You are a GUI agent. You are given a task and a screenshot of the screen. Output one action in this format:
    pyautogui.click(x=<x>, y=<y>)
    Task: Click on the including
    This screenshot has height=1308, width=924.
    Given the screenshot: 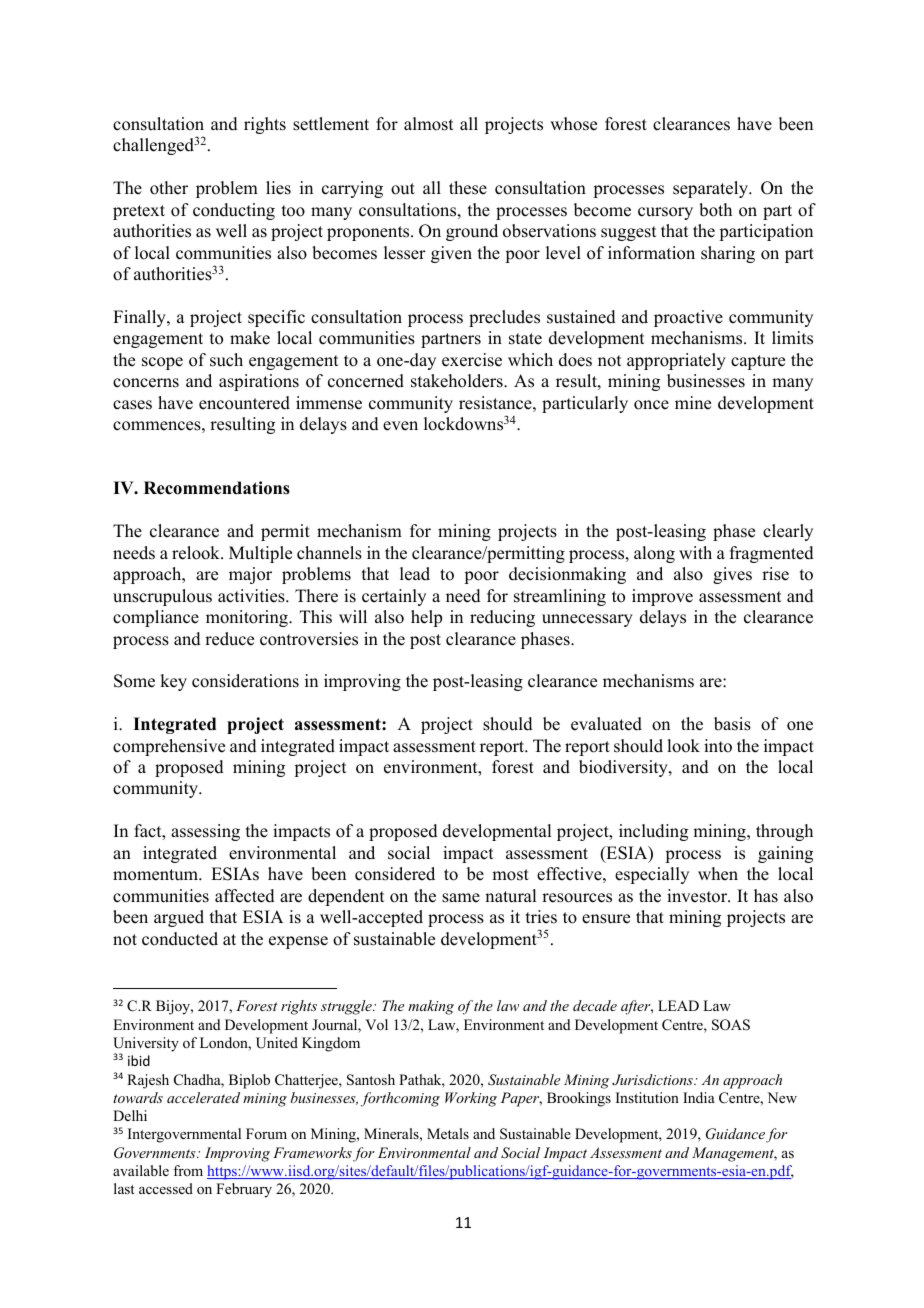 What is the action you would take?
    pyautogui.click(x=653, y=832)
